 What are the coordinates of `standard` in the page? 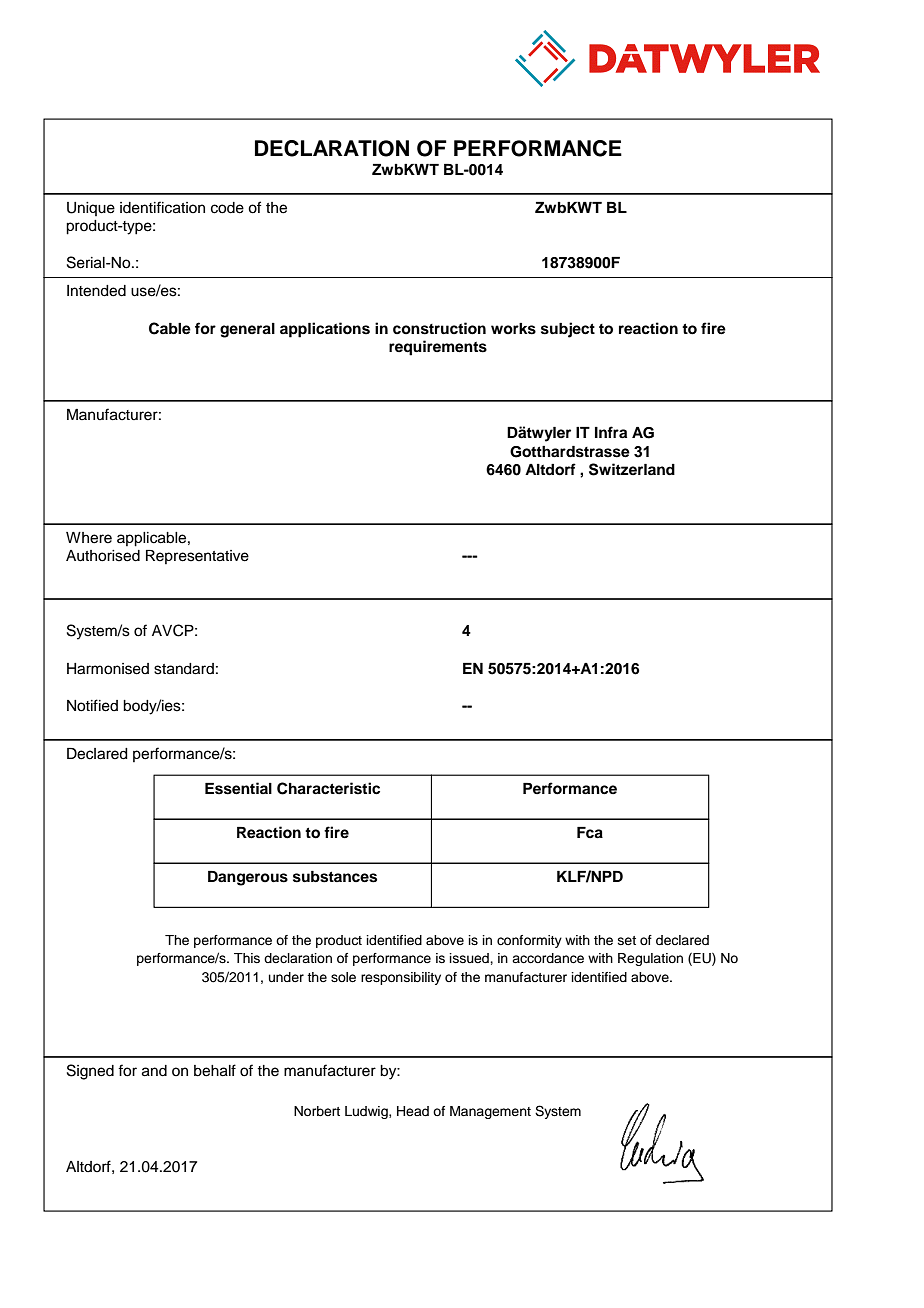 It's located at (184, 669).
